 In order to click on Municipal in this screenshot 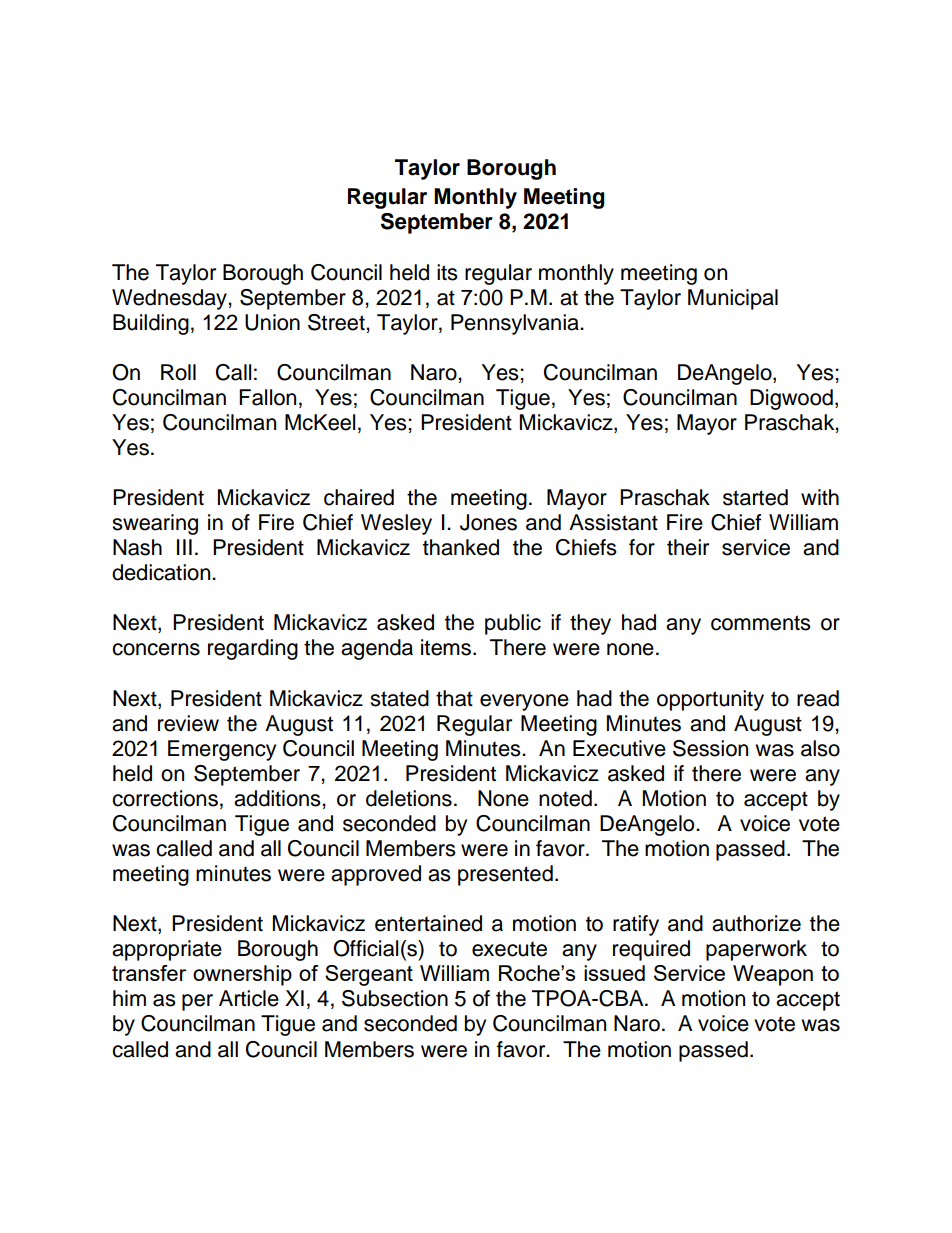, I will do `click(733, 299)`.
